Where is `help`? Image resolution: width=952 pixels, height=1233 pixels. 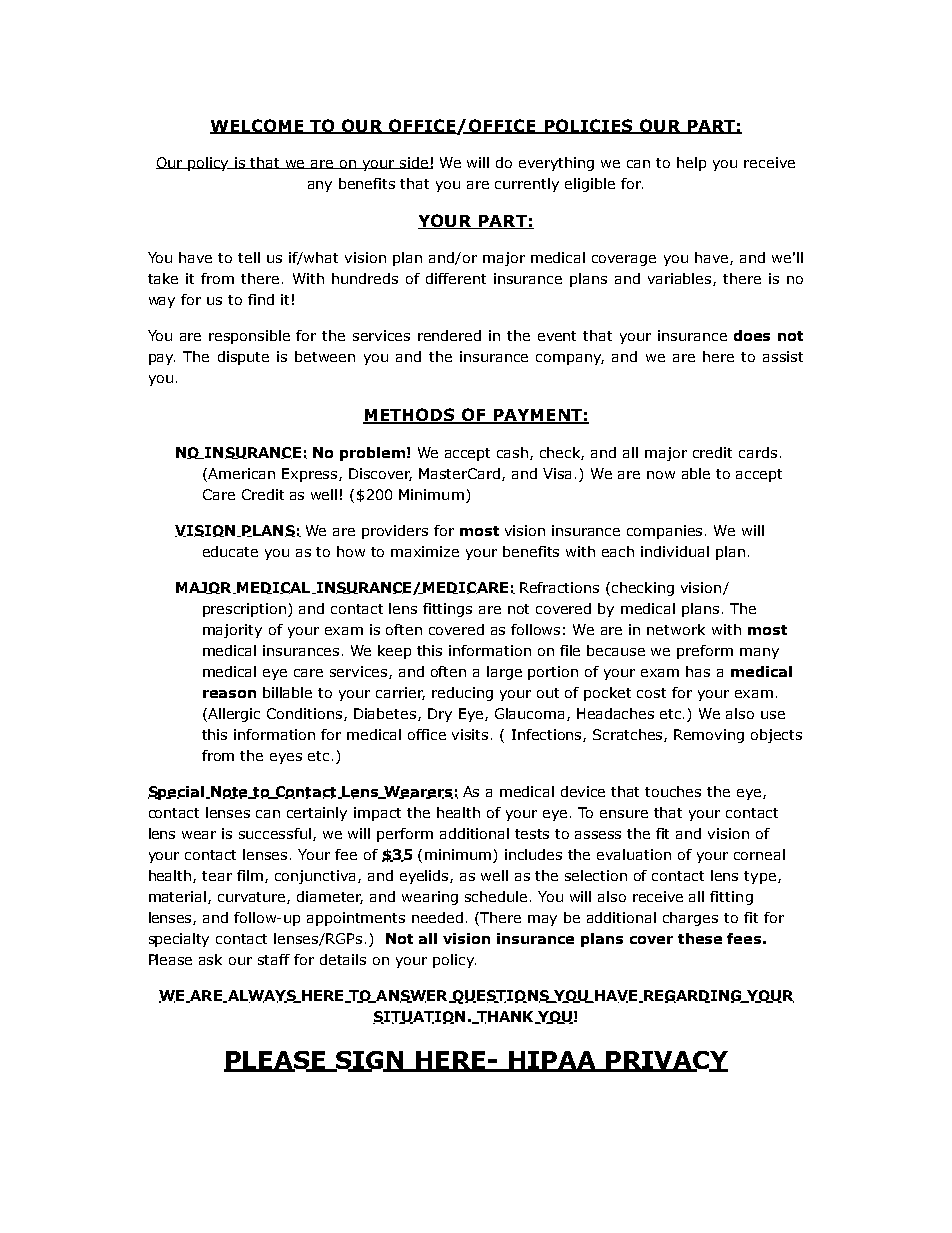 help is located at coordinates (691, 164).
